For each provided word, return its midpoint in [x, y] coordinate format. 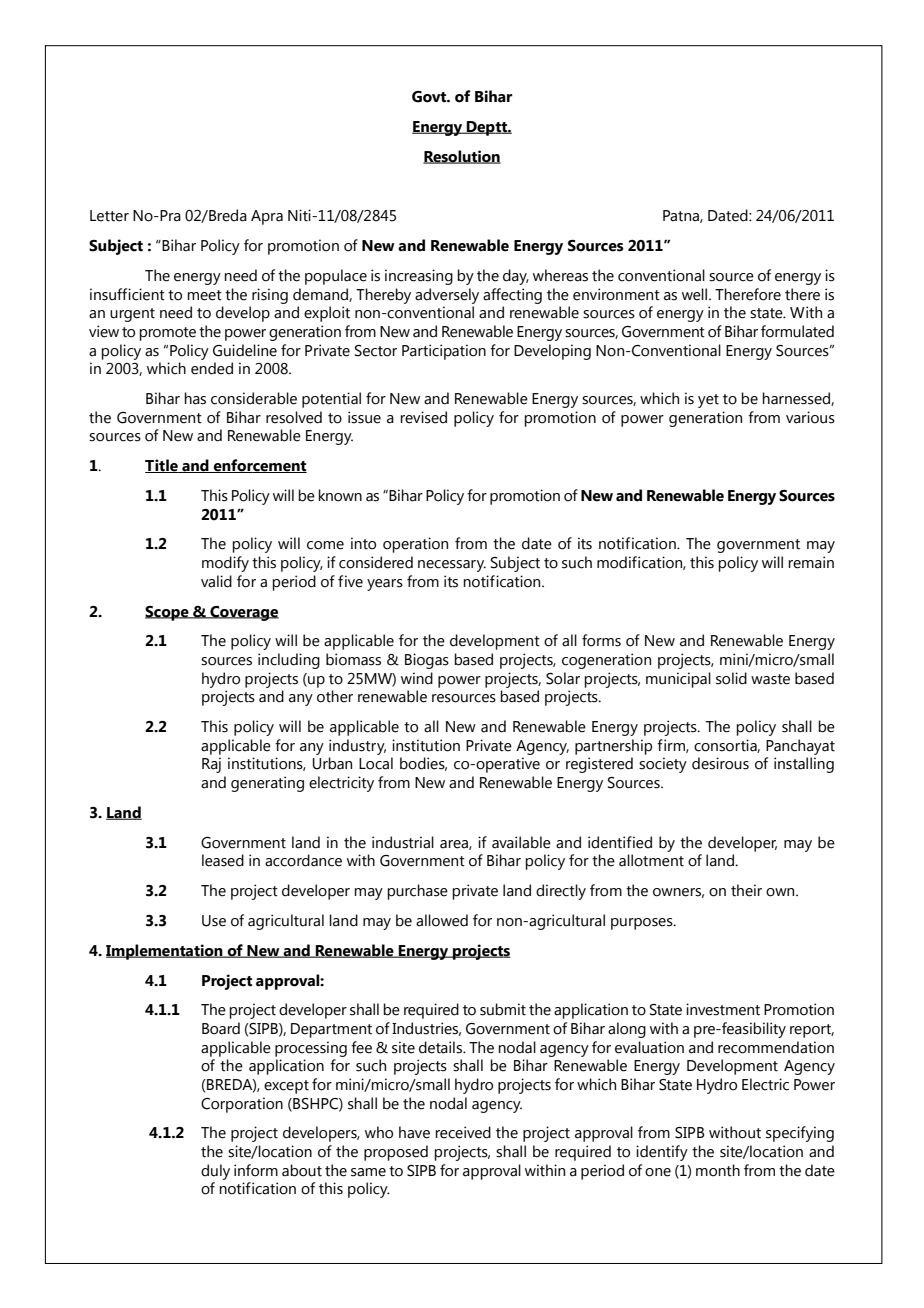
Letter [109, 216]
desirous [720, 763]
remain [811, 562]
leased [223, 860]
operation [415, 545]
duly [215, 1172]
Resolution [462, 157]
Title [162, 466]
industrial [403, 842]
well [696, 294]
